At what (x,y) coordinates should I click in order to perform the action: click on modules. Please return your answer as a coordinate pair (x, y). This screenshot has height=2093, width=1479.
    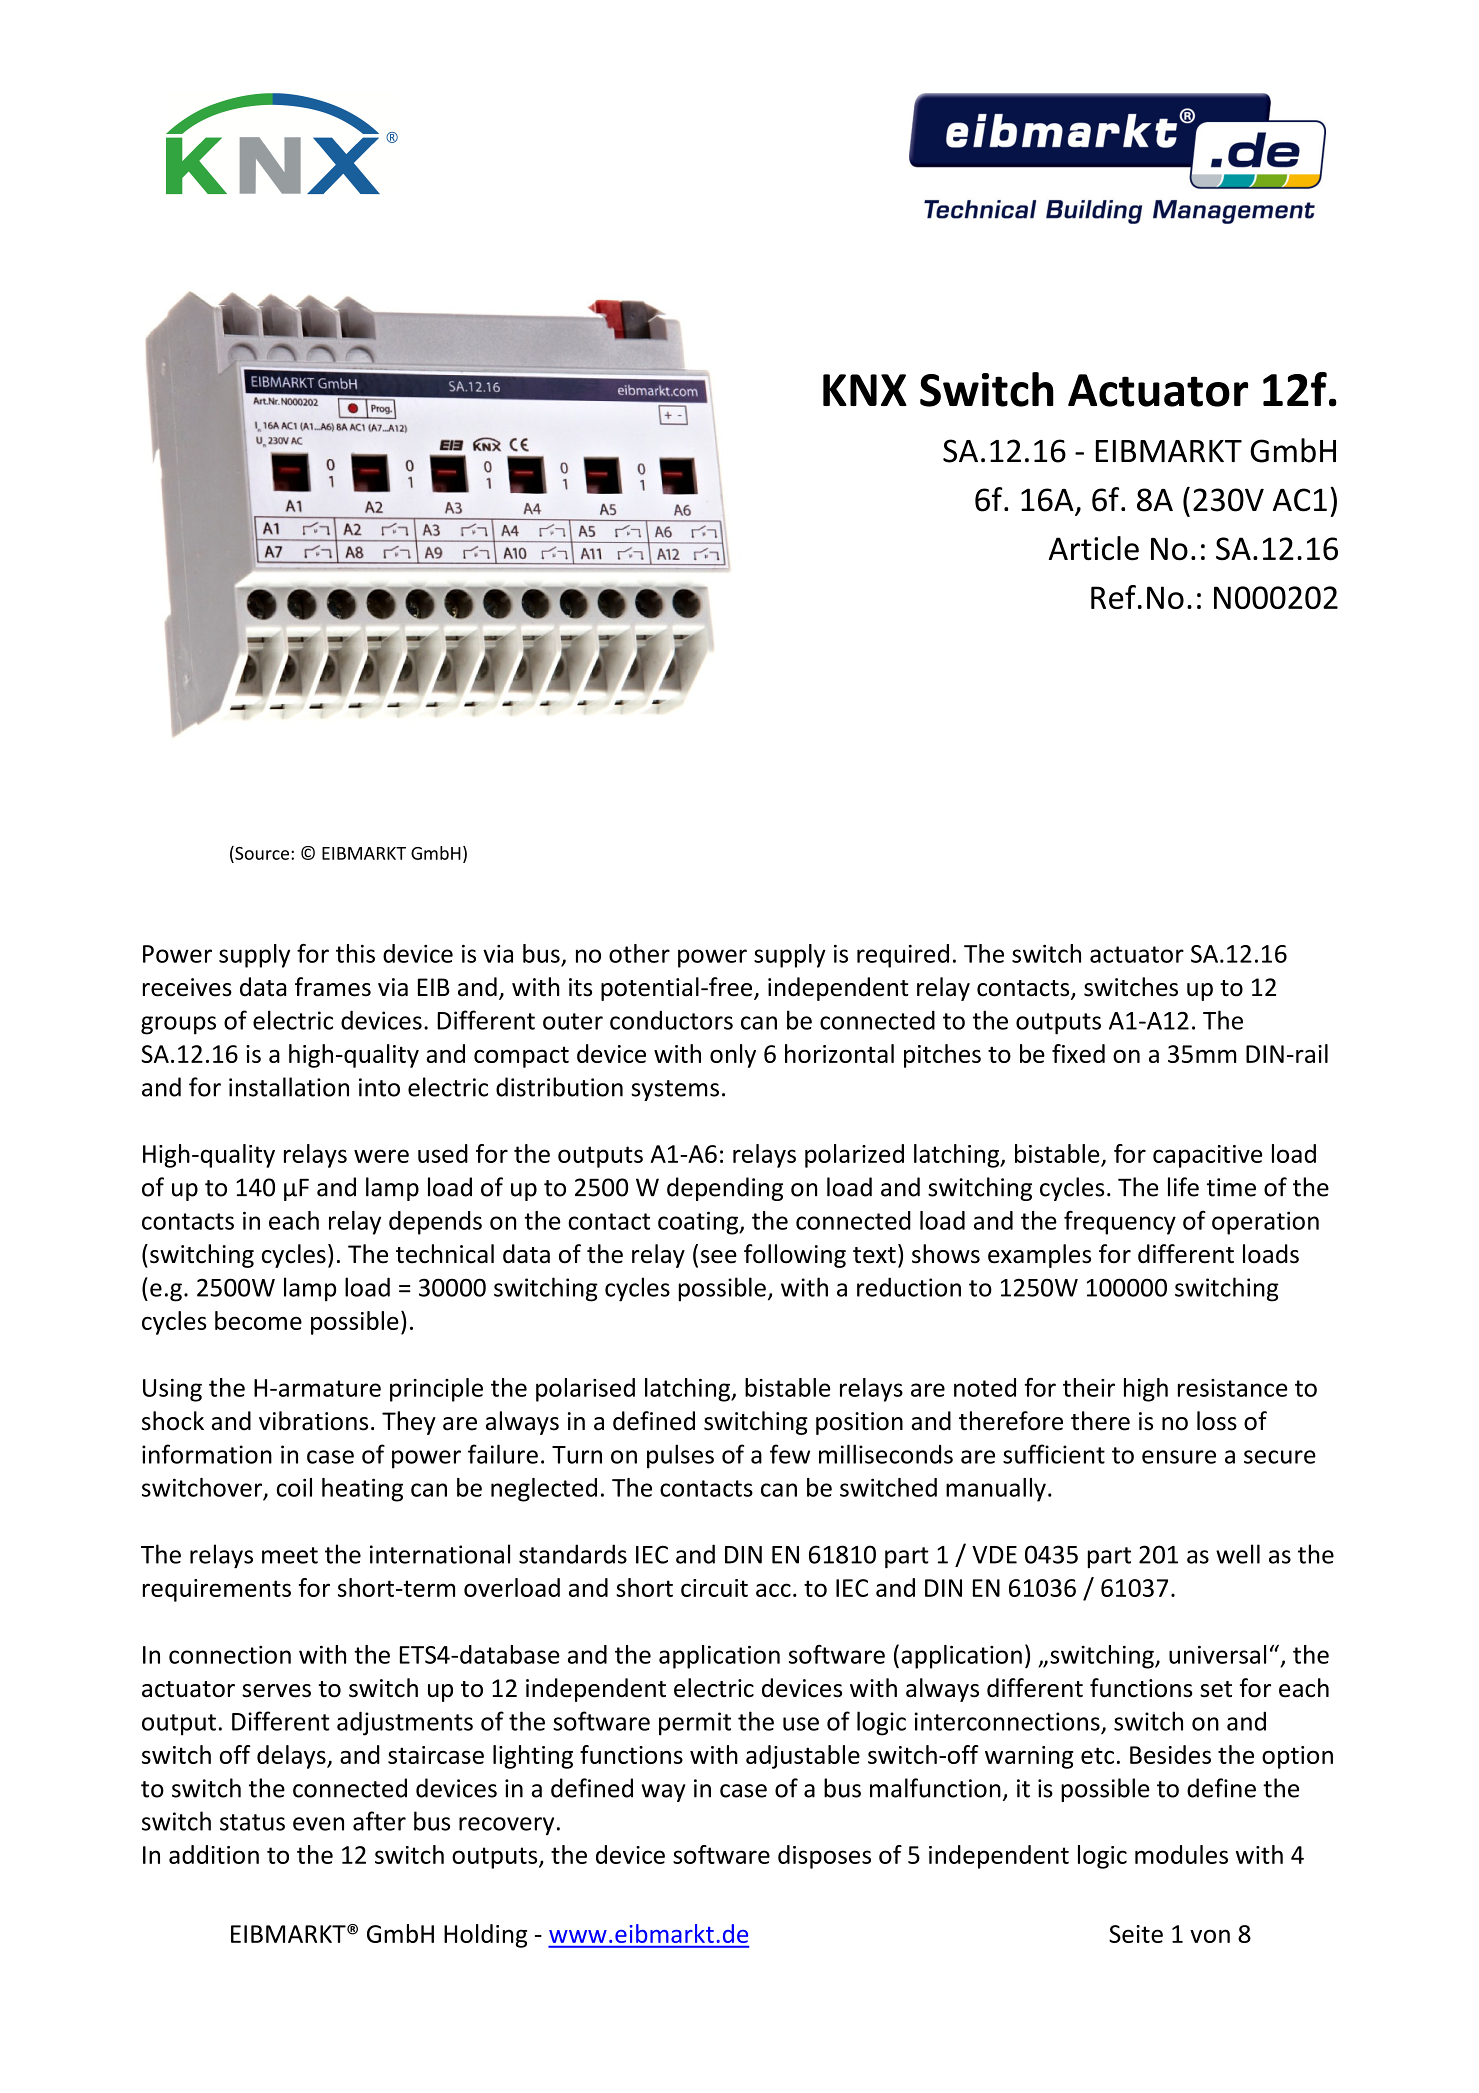
    Looking at the image, I should click on (1181, 1854).
